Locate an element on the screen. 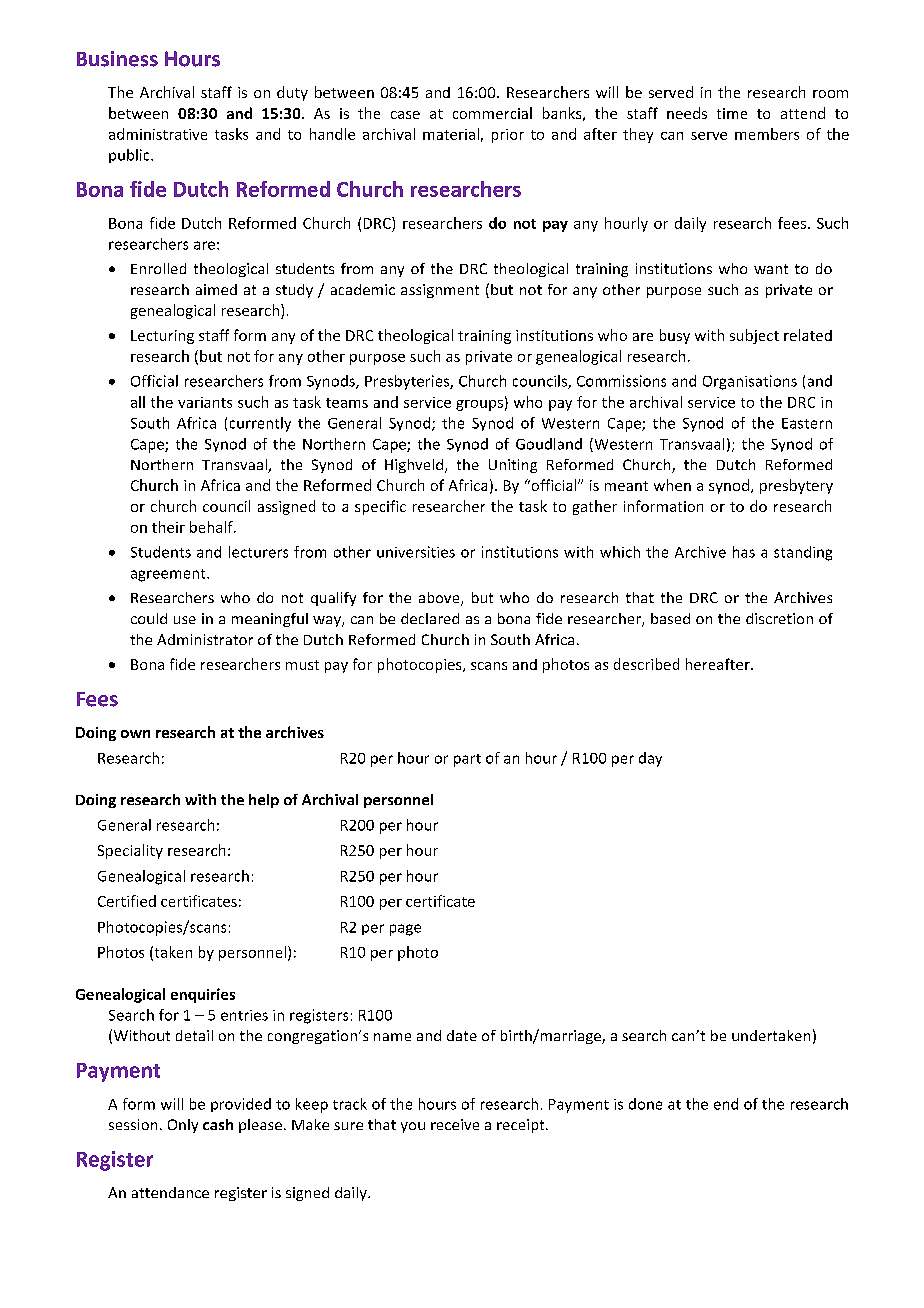 The width and height of the screenshot is (924, 1308). administrative is located at coordinates (158, 134).
